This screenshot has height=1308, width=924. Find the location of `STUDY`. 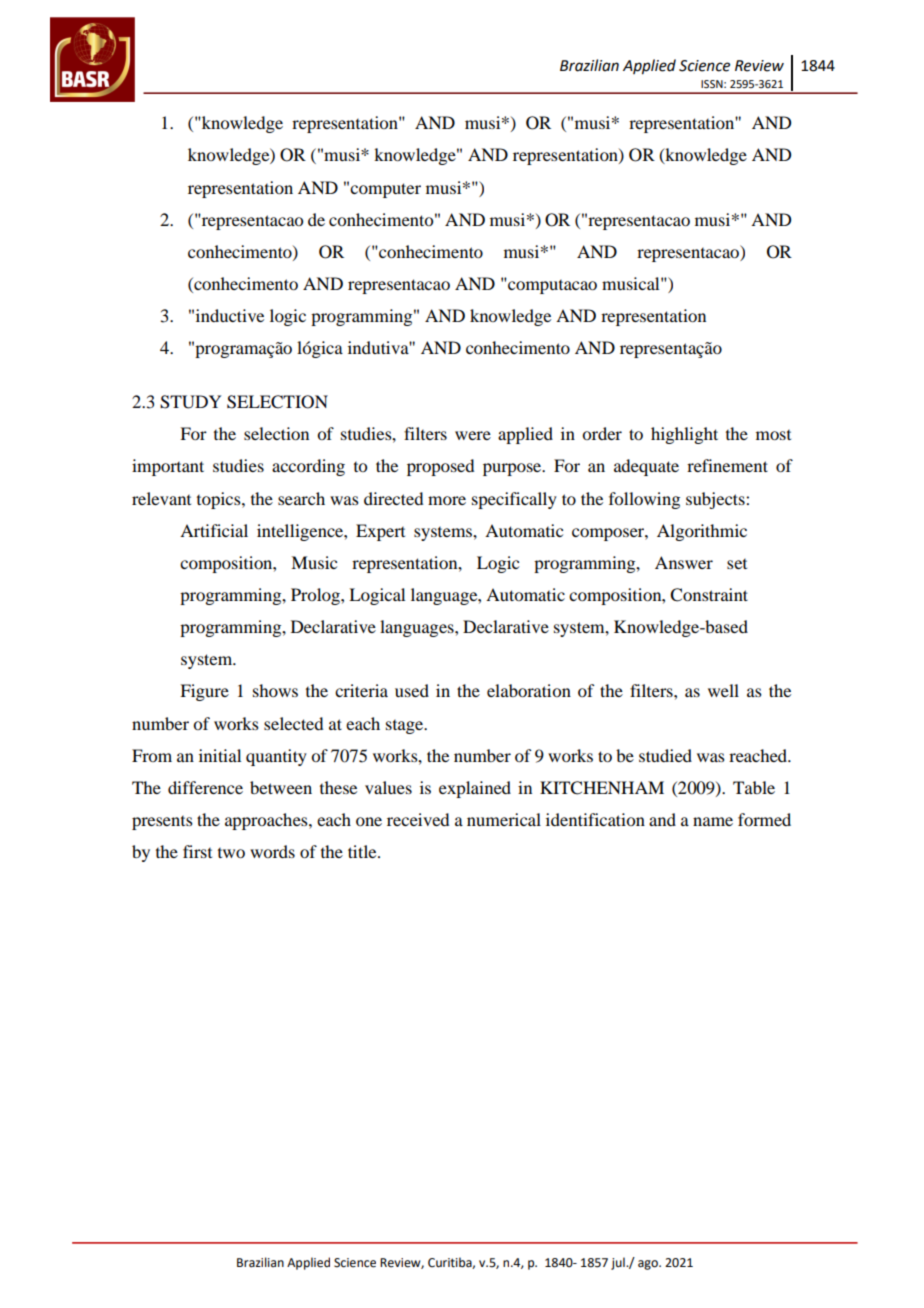

STUDY is located at coordinates (190, 402).
